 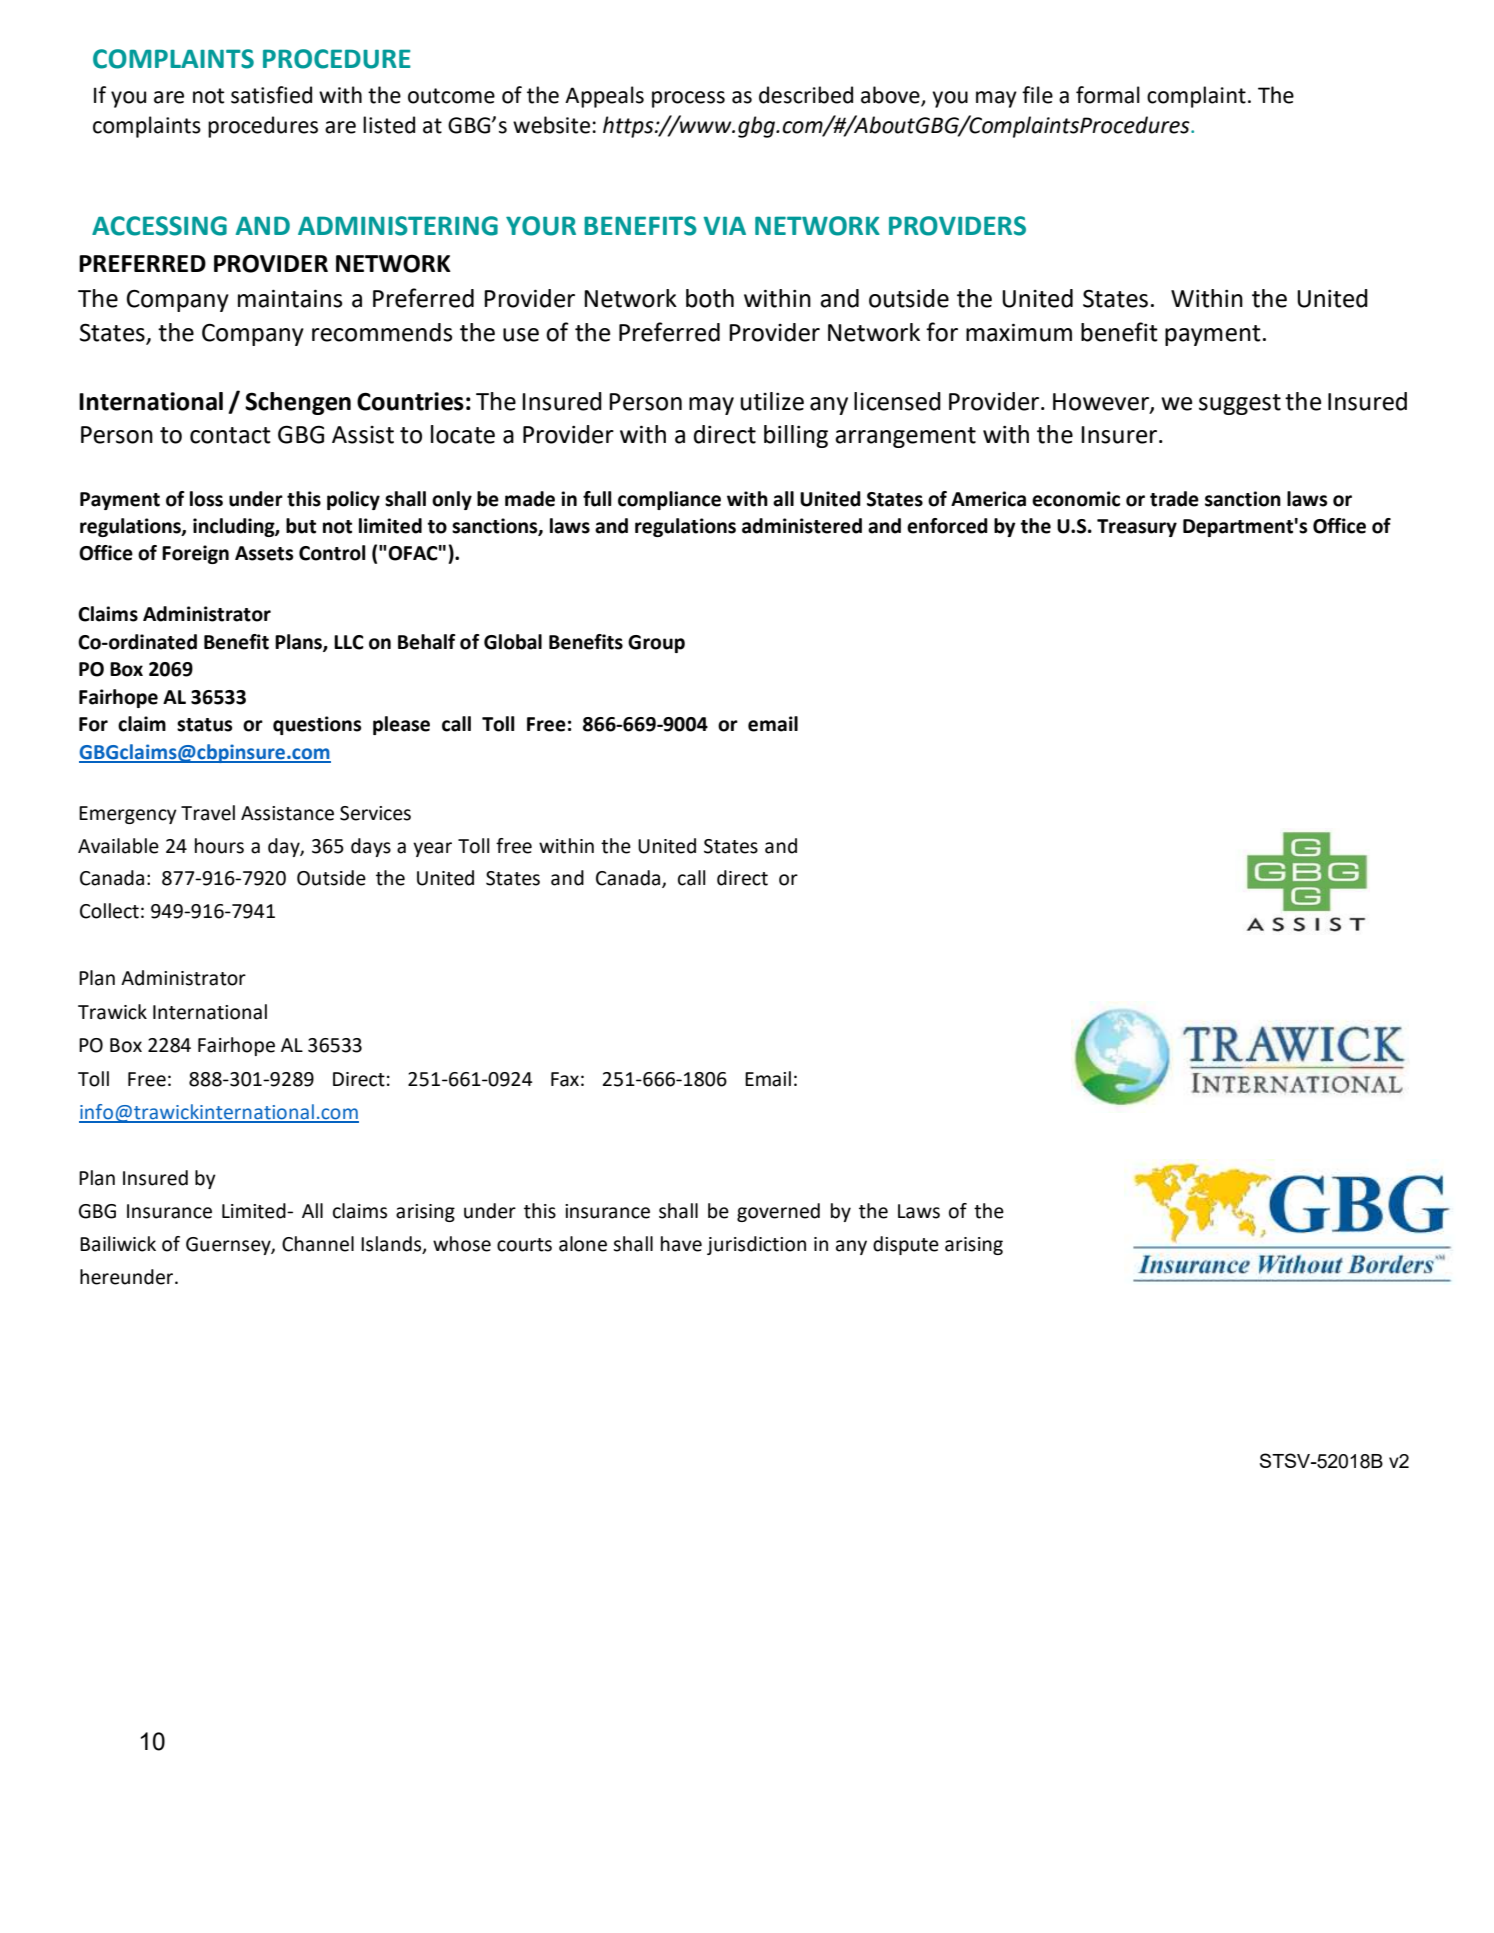 What do you see at coordinates (1137, 528) in the screenshot?
I see `Treasury` at bounding box center [1137, 528].
